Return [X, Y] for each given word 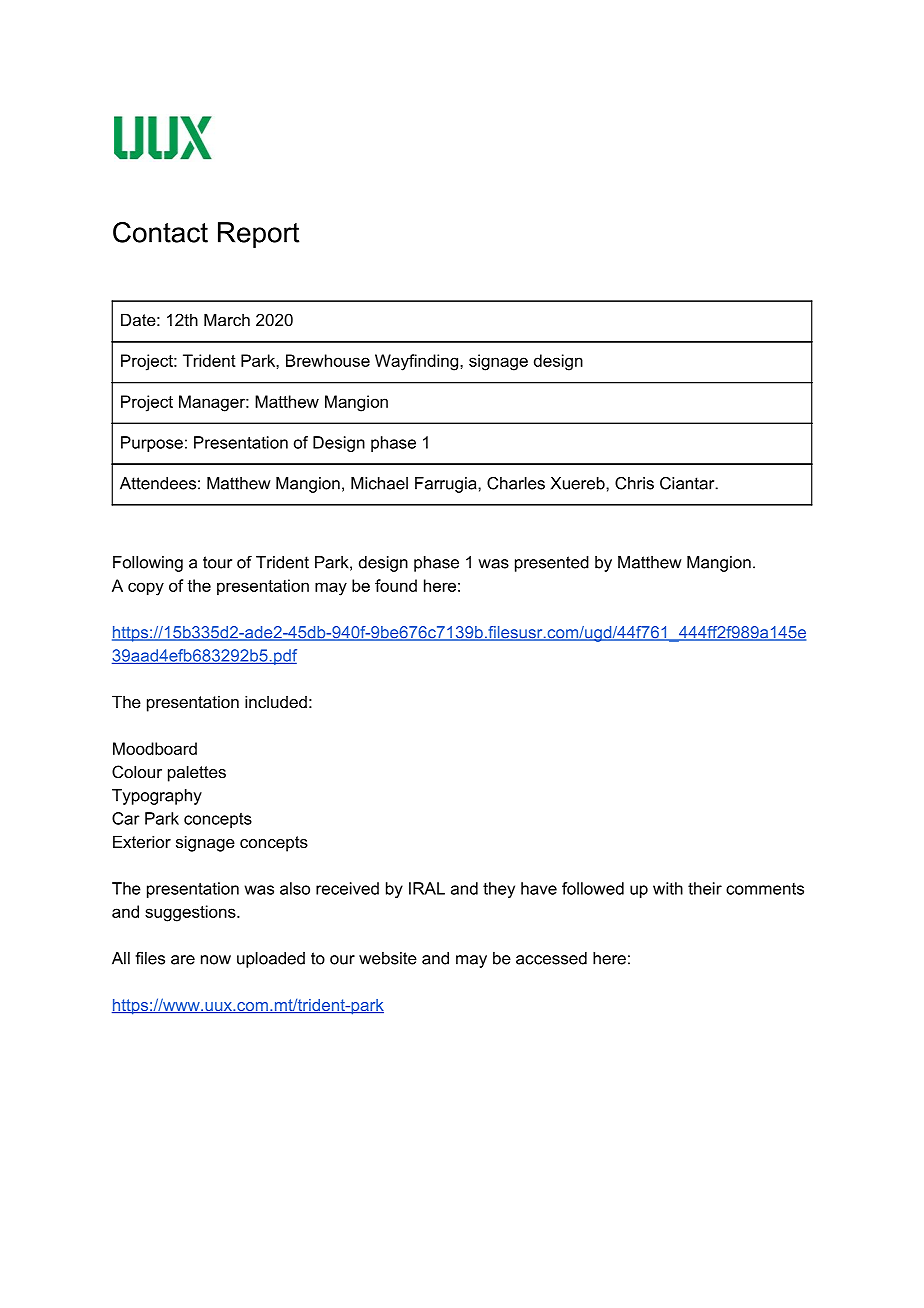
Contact [160, 232]
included [276, 701]
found [396, 585]
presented [552, 564]
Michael [379, 483]
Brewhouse [328, 360]
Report [258, 235]
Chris [634, 483]
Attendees [158, 483]
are [183, 960]
